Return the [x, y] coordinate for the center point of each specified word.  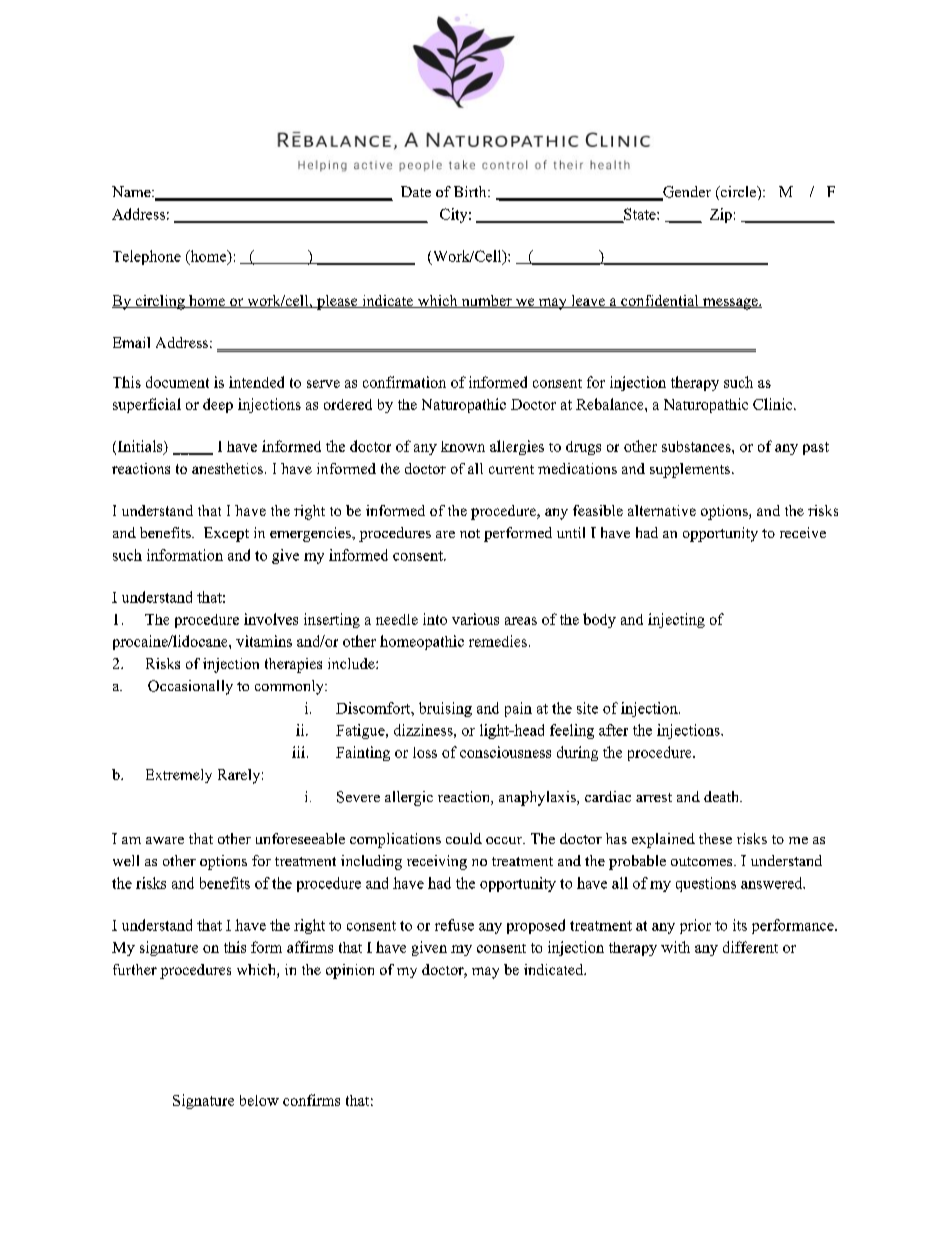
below [259, 1100]
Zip [721, 215]
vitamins [264, 641]
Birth [471, 191]
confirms [311, 1100]
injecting [676, 620]
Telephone [147, 257]
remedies [498, 641]
